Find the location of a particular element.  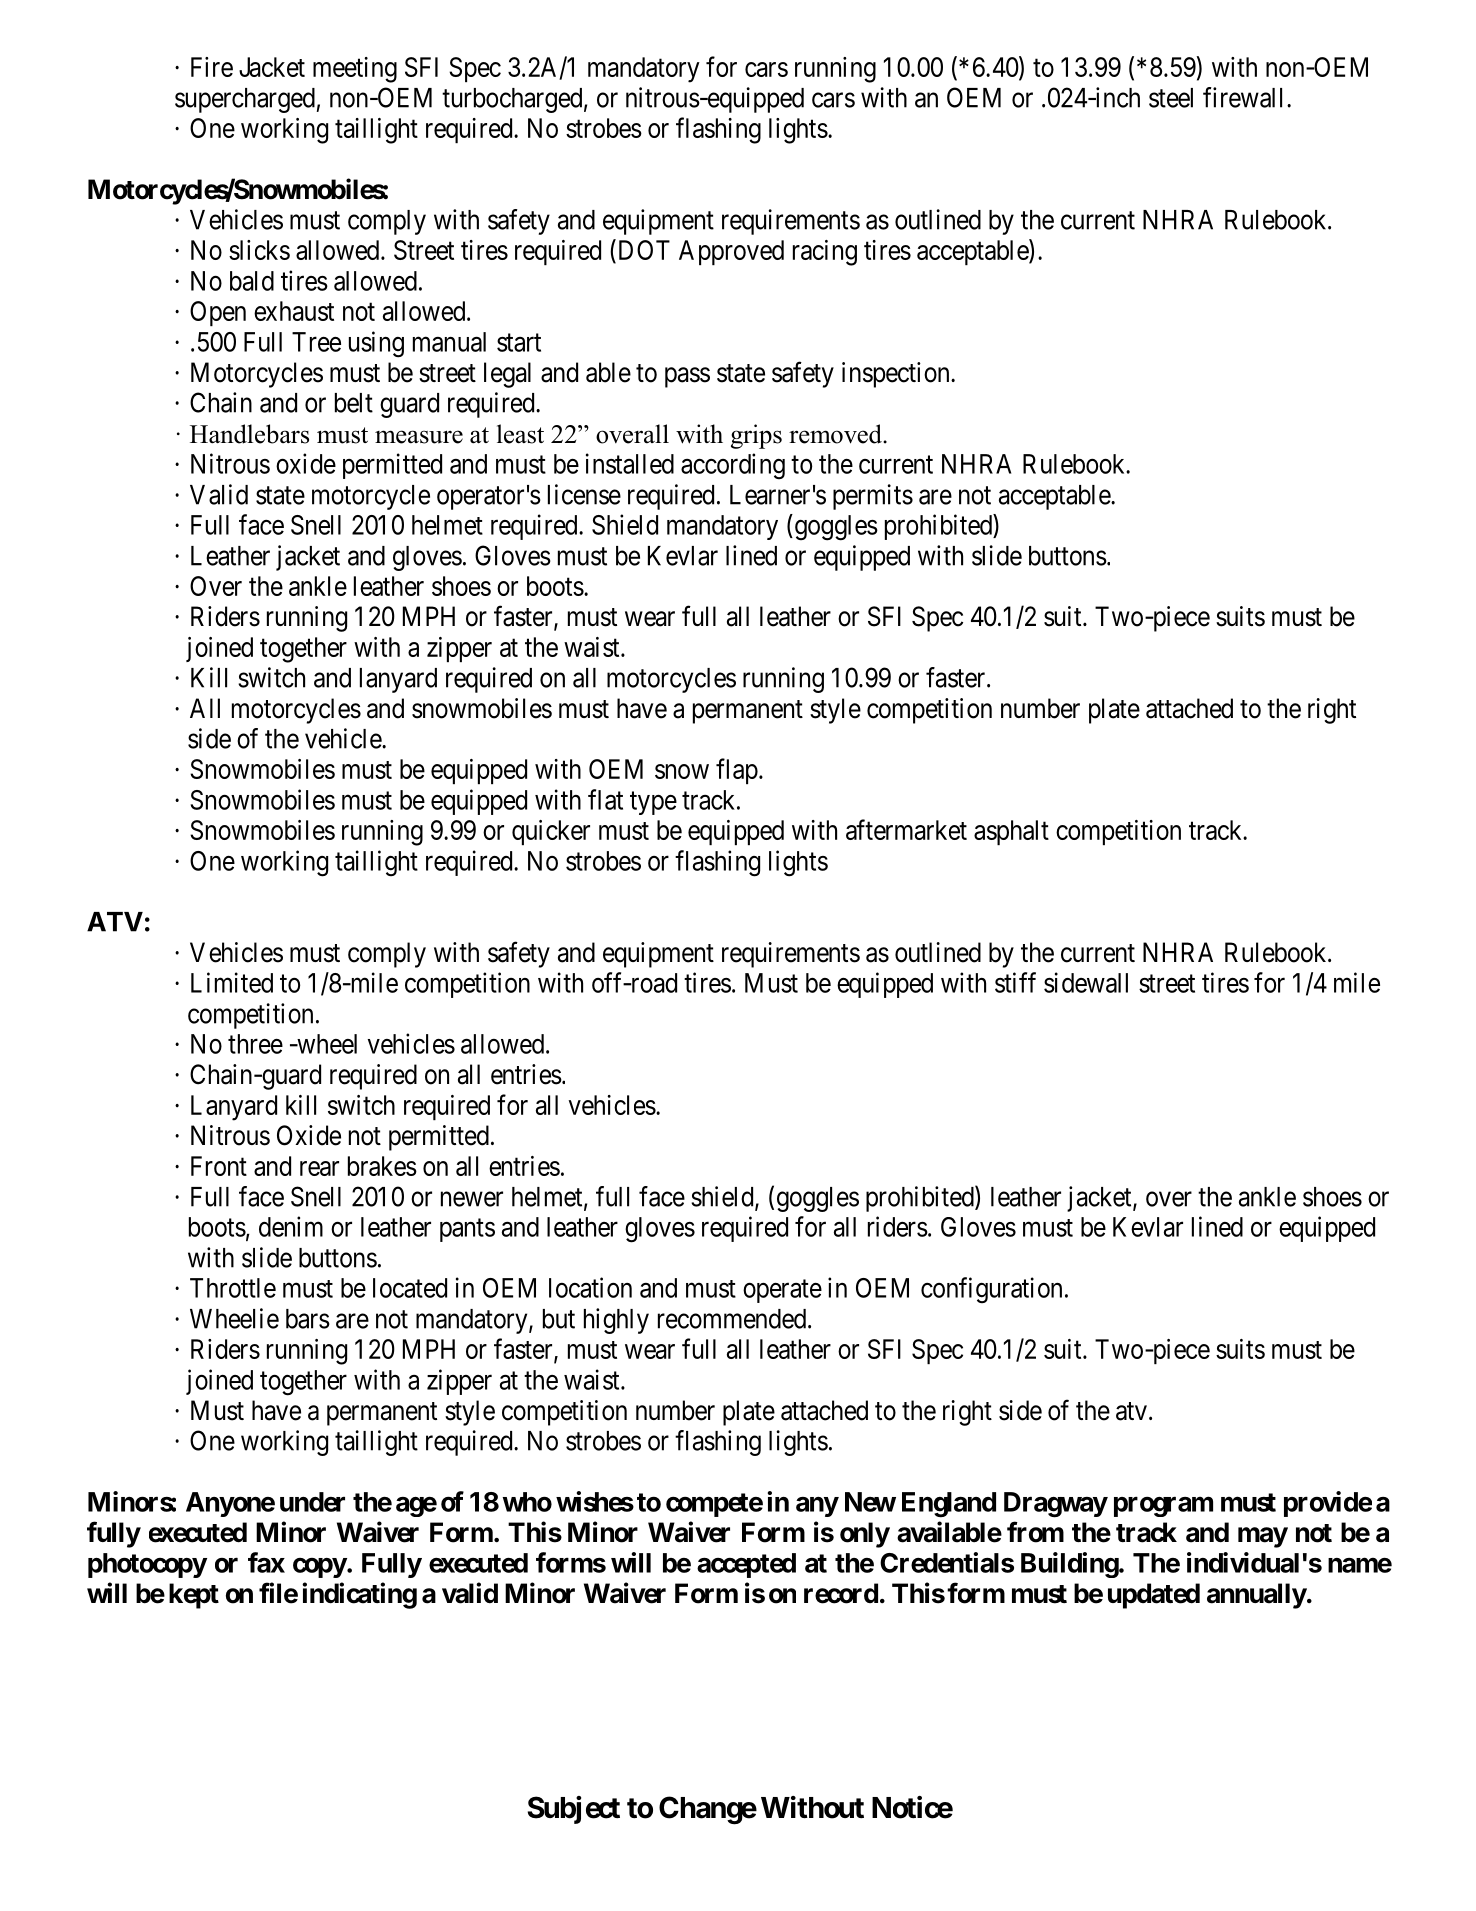

recommended is located at coordinates (733, 1319).
